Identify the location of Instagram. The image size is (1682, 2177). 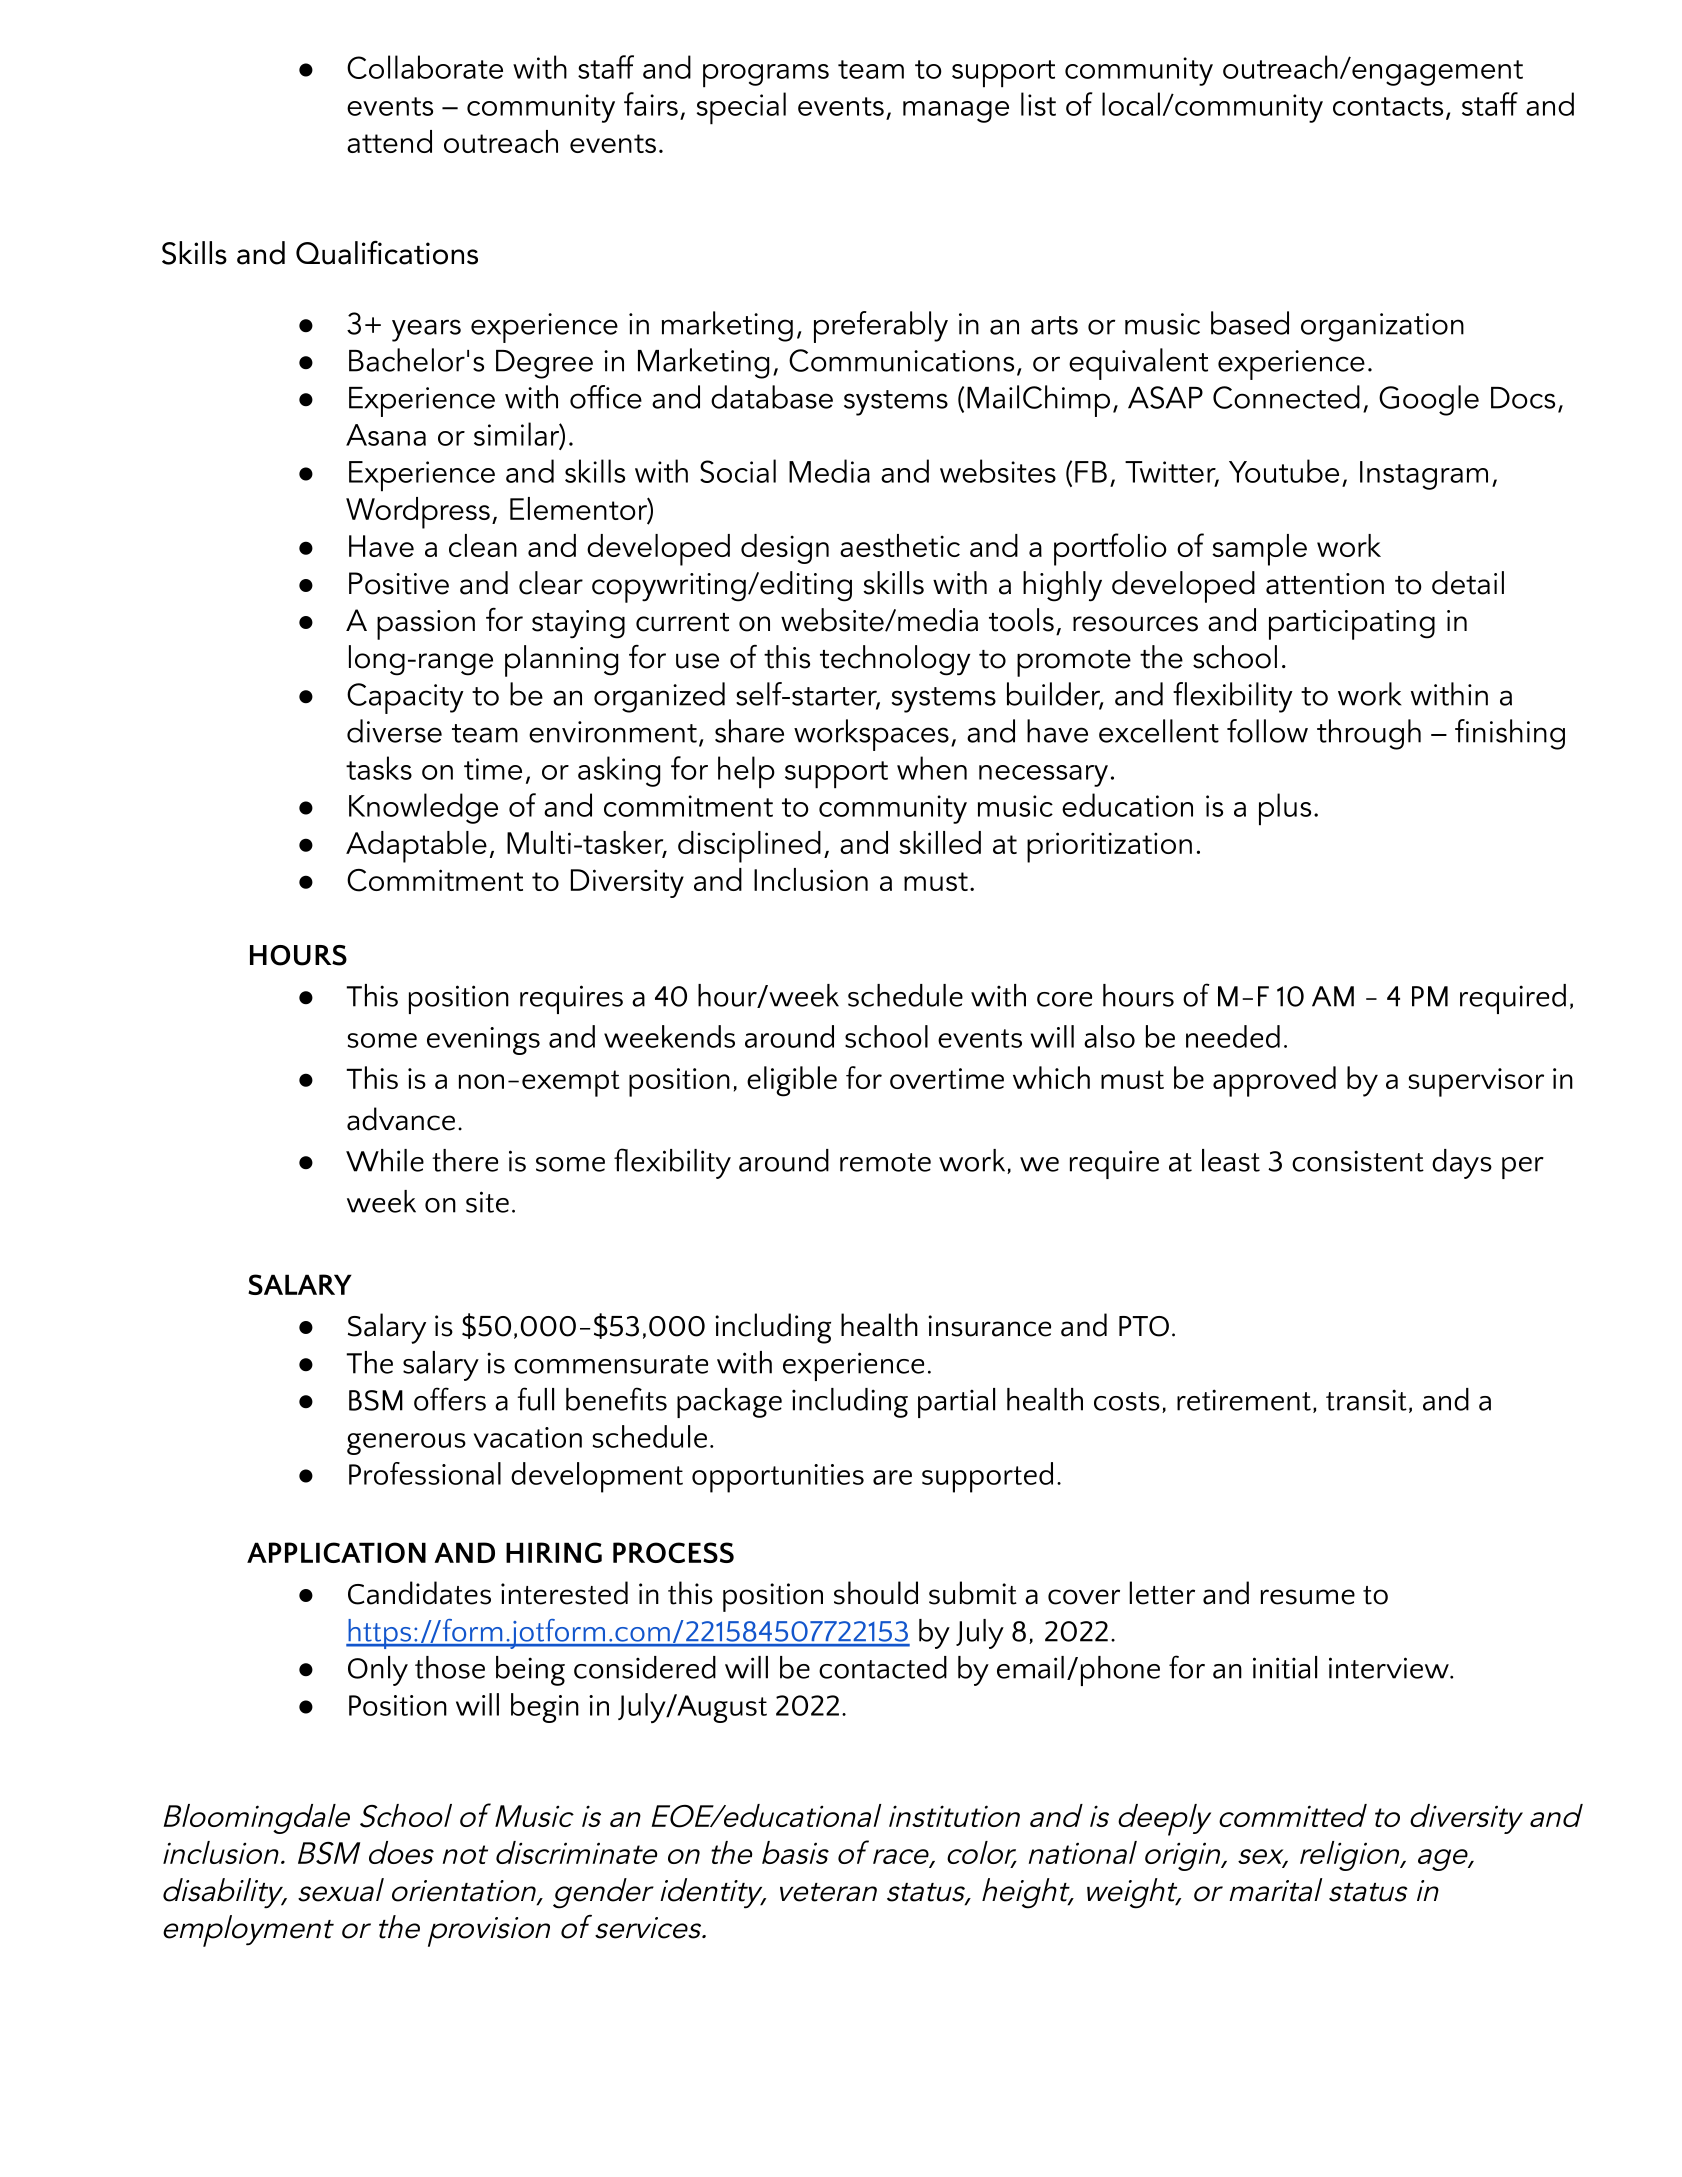
(1424, 475).
